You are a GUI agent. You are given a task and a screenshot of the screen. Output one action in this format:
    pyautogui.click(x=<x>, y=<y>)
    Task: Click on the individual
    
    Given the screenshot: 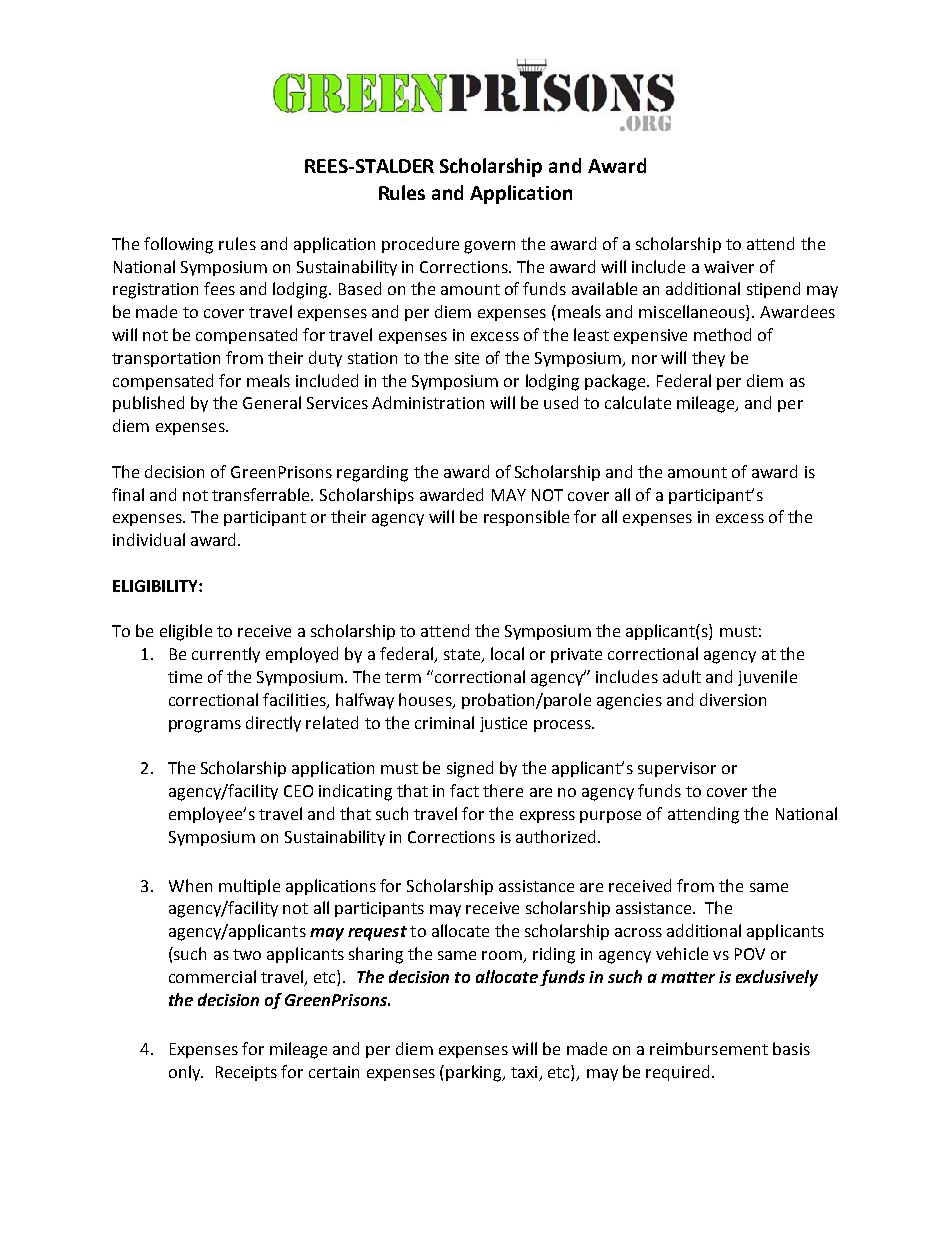 What is the action you would take?
    pyautogui.click(x=149, y=539)
